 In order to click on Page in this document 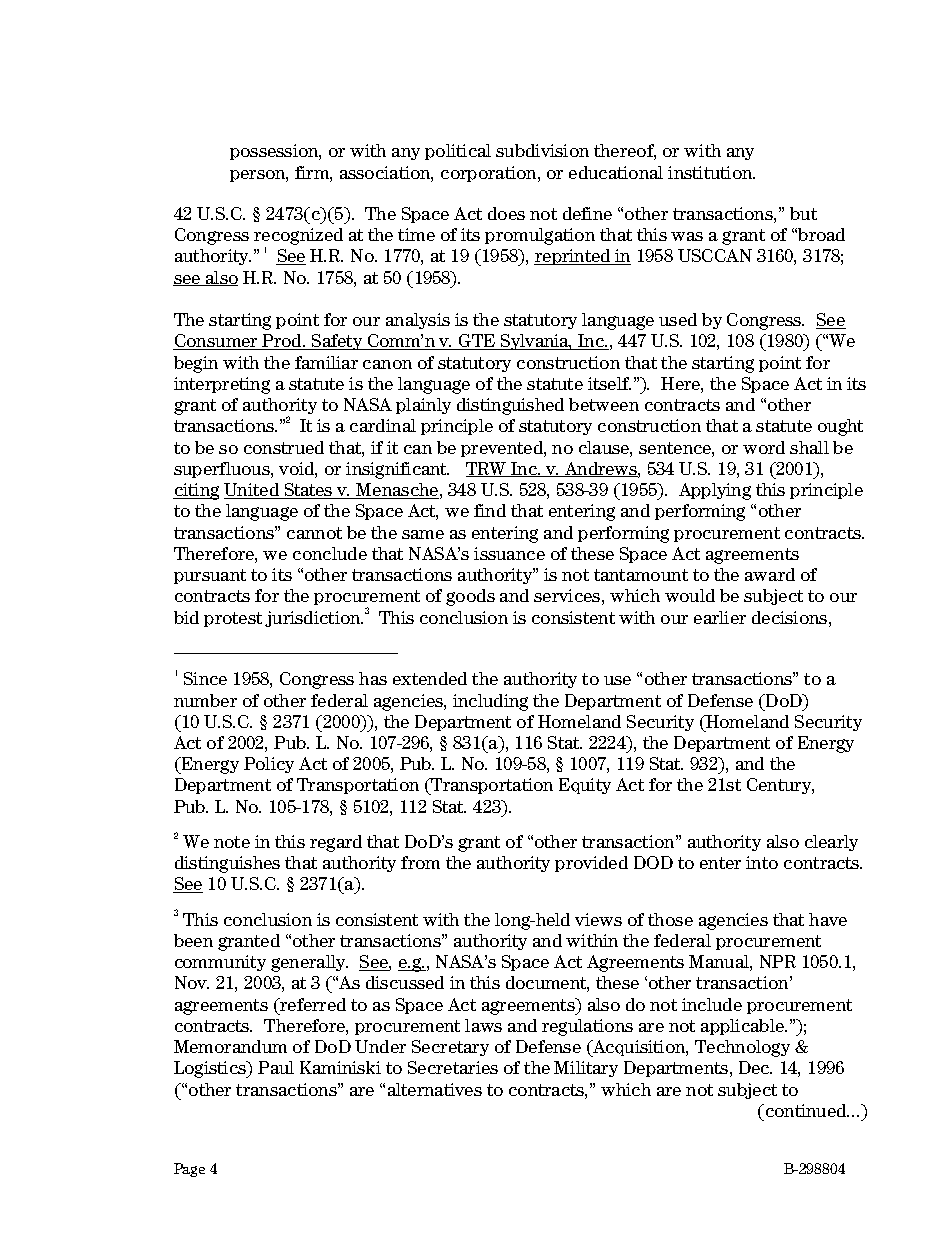, I will do `click(189, 1170)`.
